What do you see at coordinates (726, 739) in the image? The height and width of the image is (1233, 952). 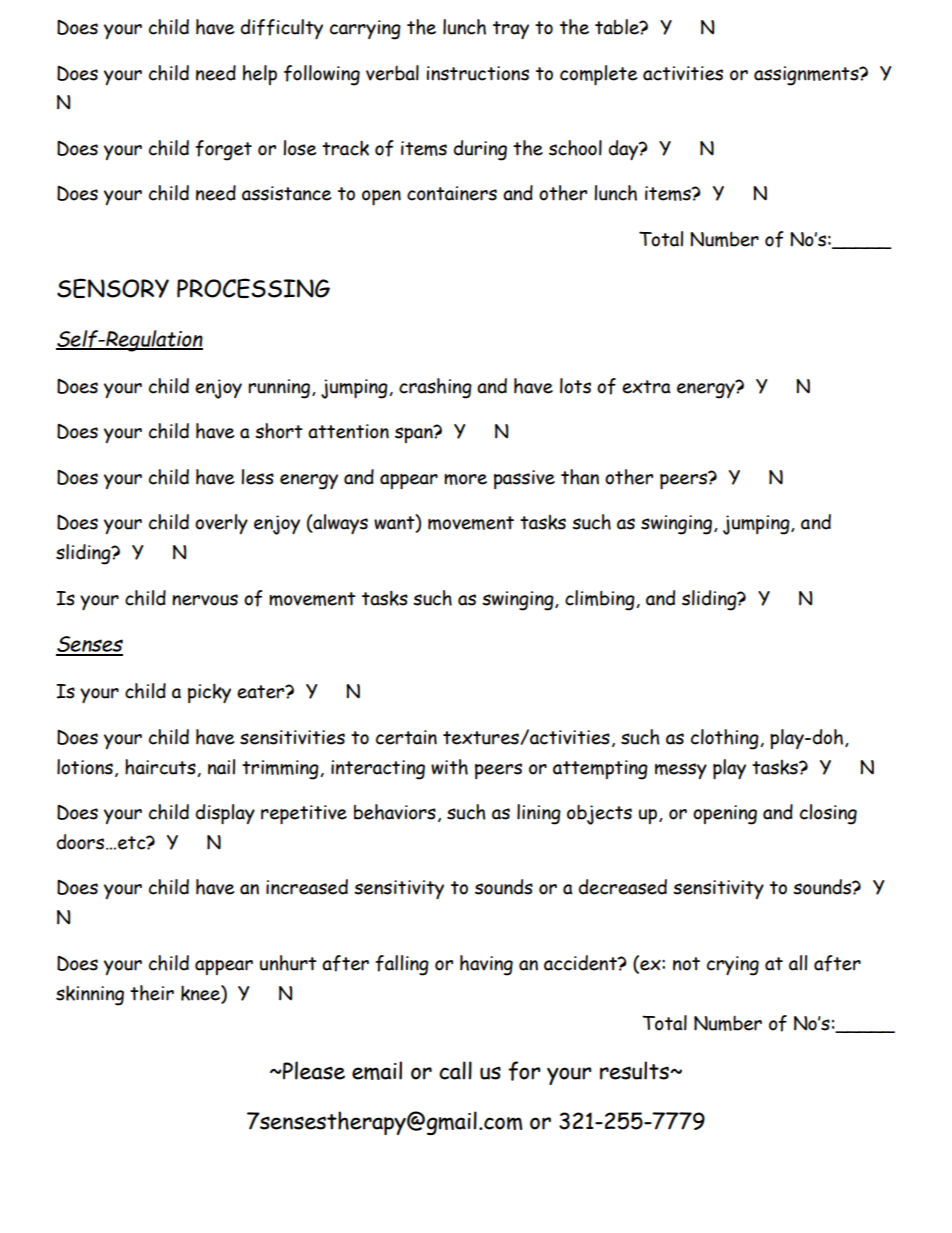 I see `clothing` at bounding box center [726, 739].
